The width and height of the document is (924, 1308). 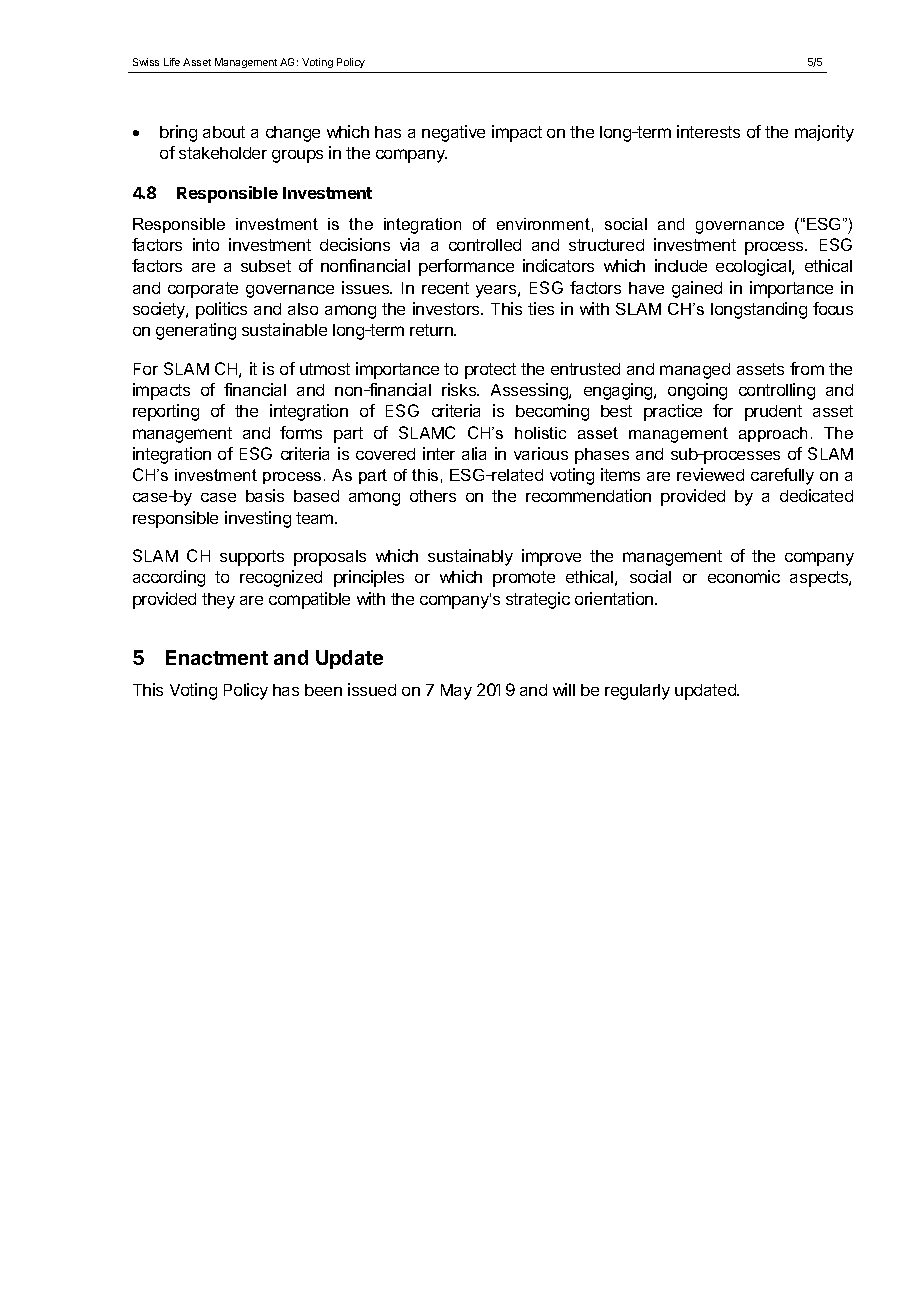 What do you see at coordinates (453, 133) in the document?
I see `negative` at bounding box center [453, 133].
